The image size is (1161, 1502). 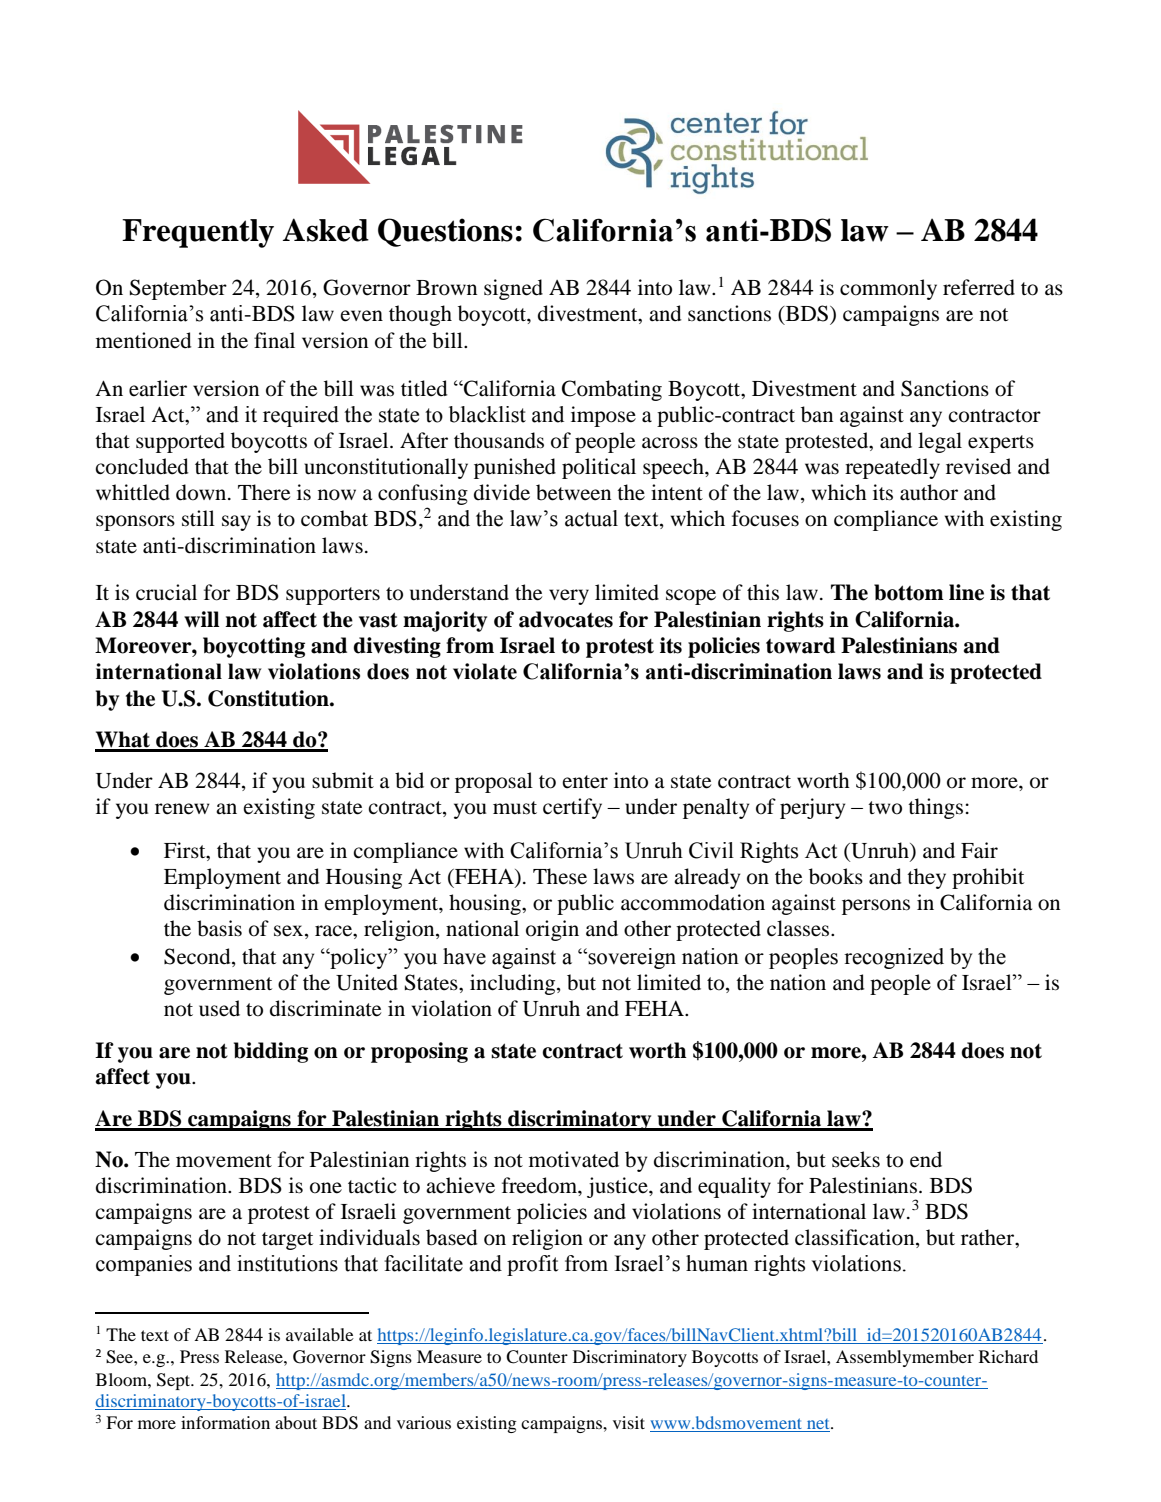 I want to click on signed, so click(x=513, y=289).
